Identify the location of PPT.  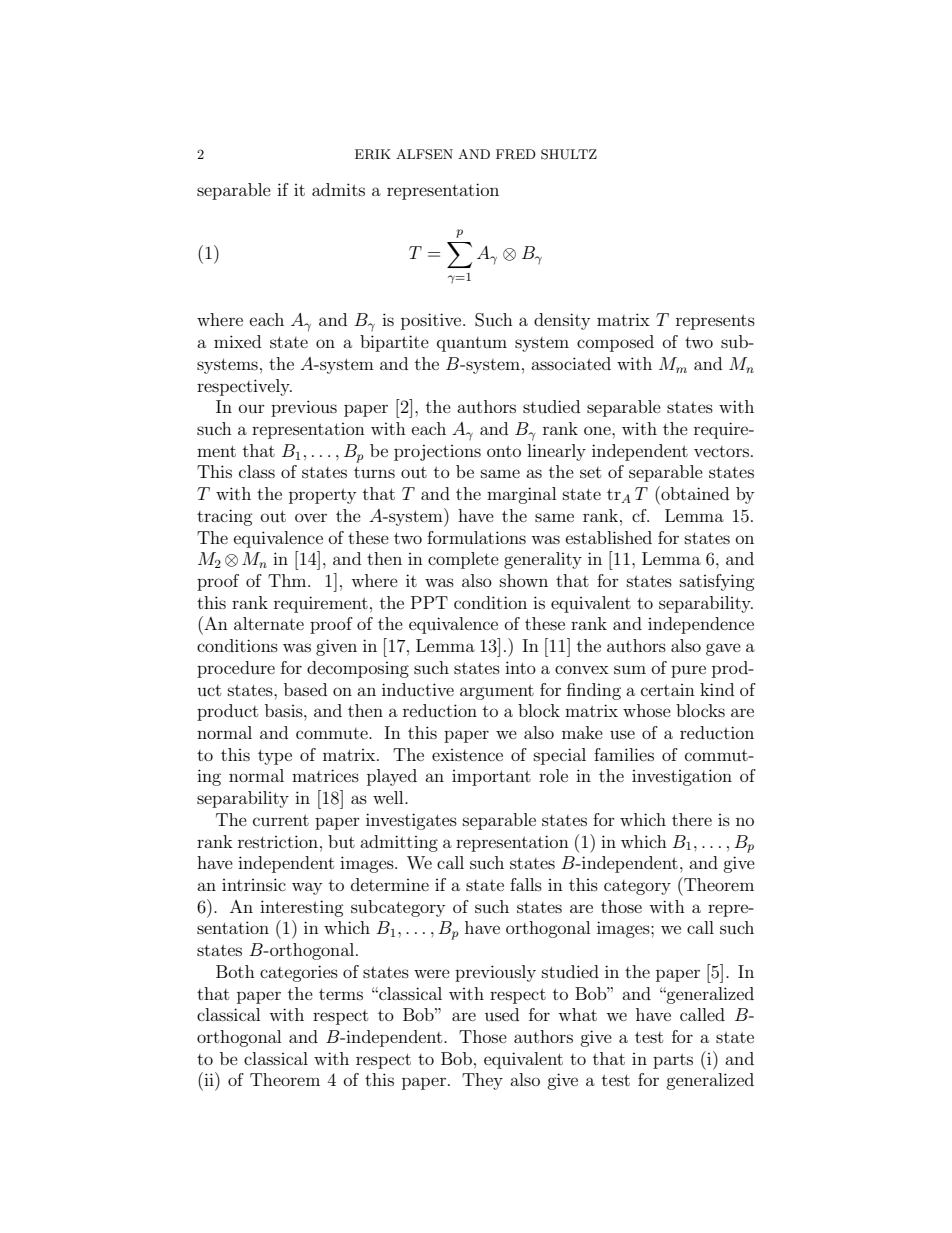
(429, 602).
